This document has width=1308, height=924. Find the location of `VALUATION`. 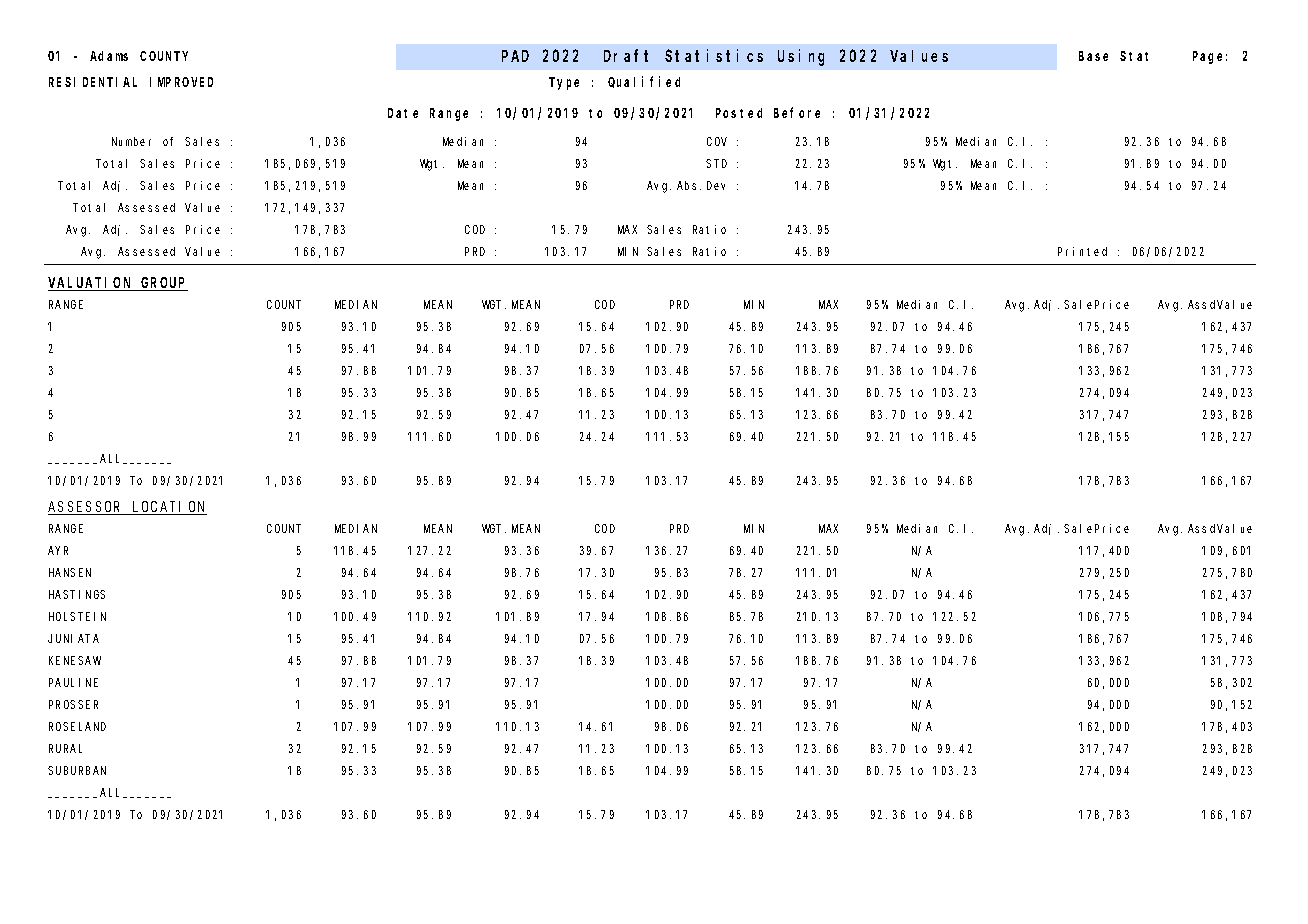

VALUATION is located at coordinates (91, 284).
